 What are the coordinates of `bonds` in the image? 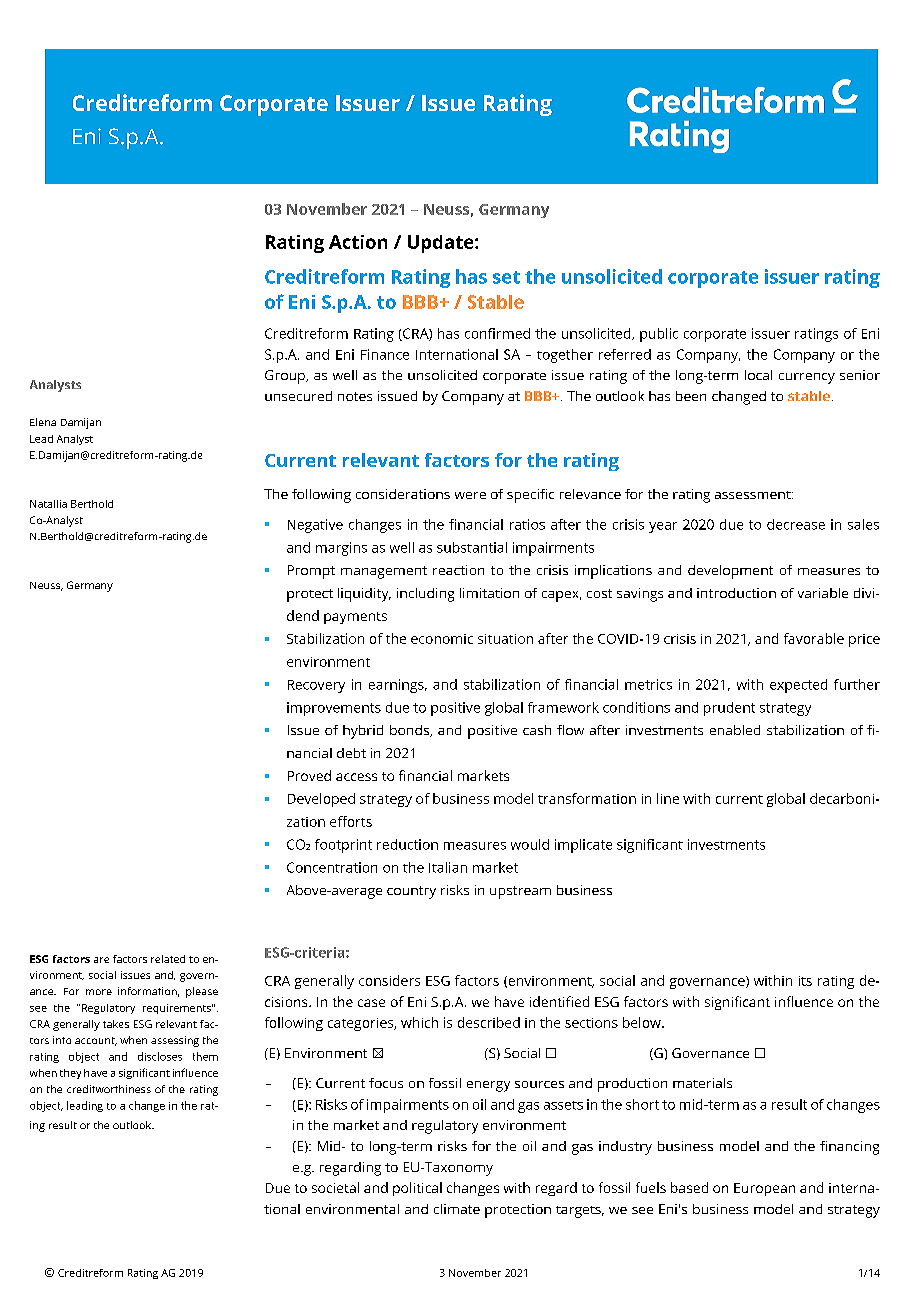 It's located at (410, 731).
